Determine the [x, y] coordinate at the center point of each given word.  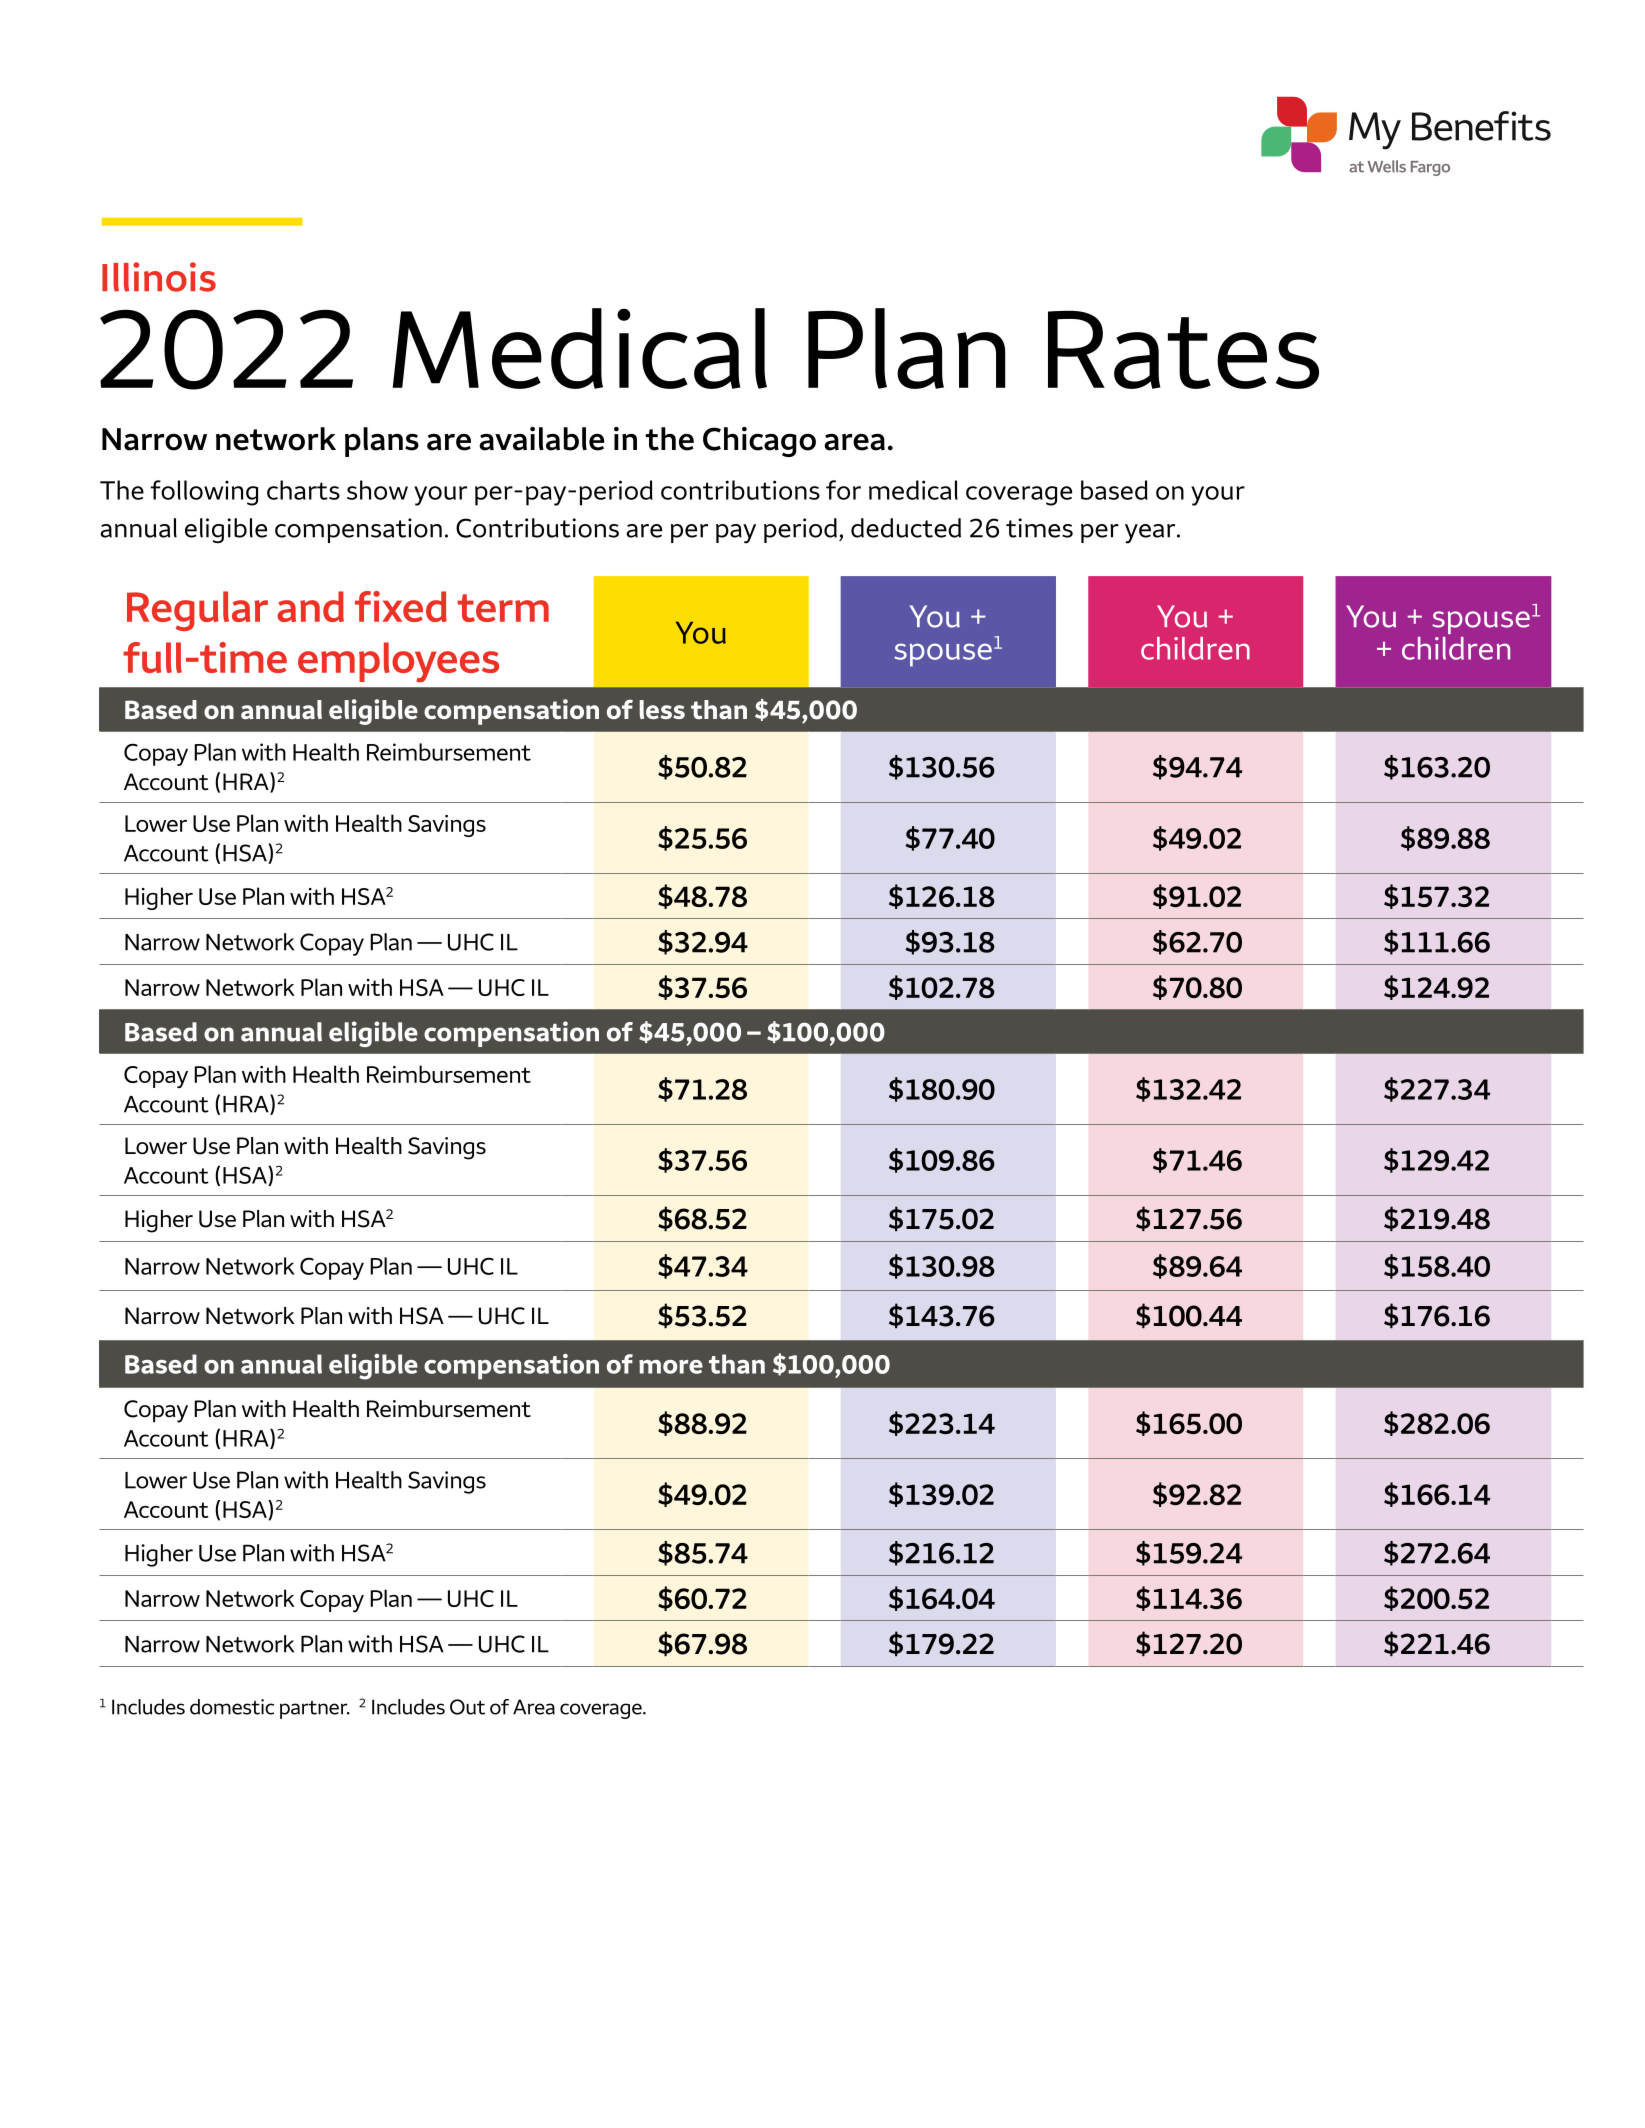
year [1151, 534]
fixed [401, 606]
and [310, 606]
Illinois [159, 277]
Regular [197, 611]
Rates [1183, 349]
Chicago [759, 442]
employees [398, 662]
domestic [232, 1707]
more [671, 1367]
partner [315, 1710]
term [503, 608]
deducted [906, 528]
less [662, 709]
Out [467, 1707]
